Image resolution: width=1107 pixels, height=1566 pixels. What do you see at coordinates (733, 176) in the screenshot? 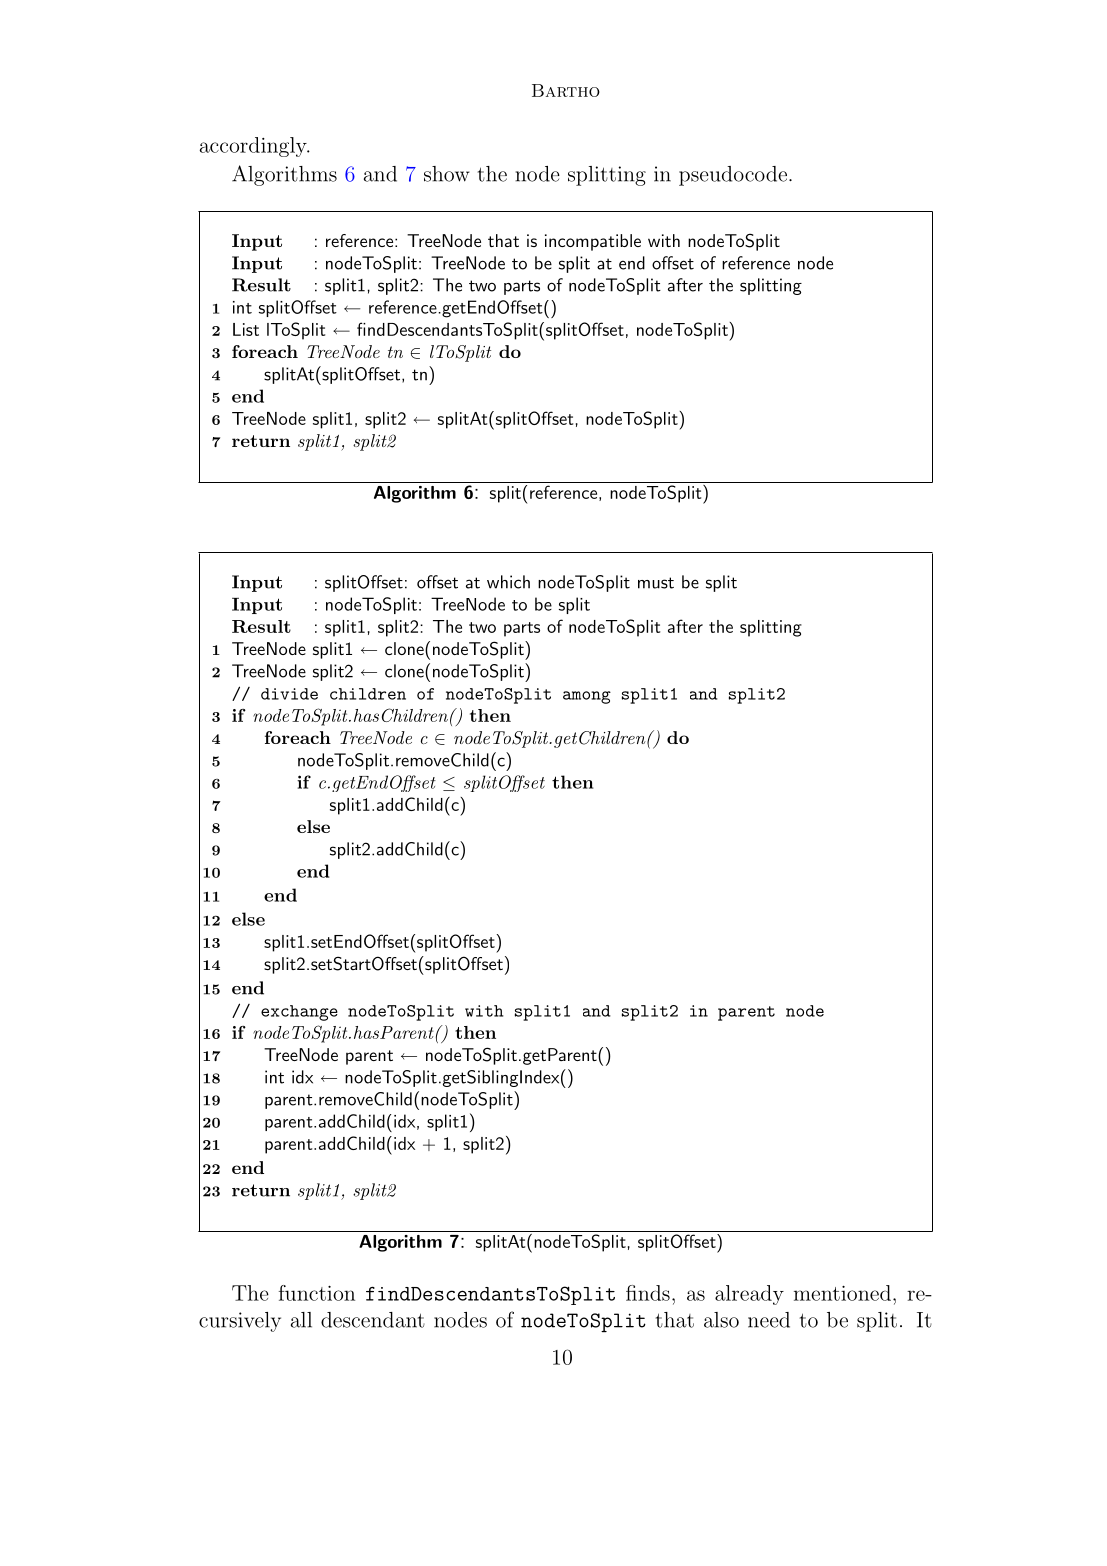
I see `pseudocode` at bounding box center [733, 176].
